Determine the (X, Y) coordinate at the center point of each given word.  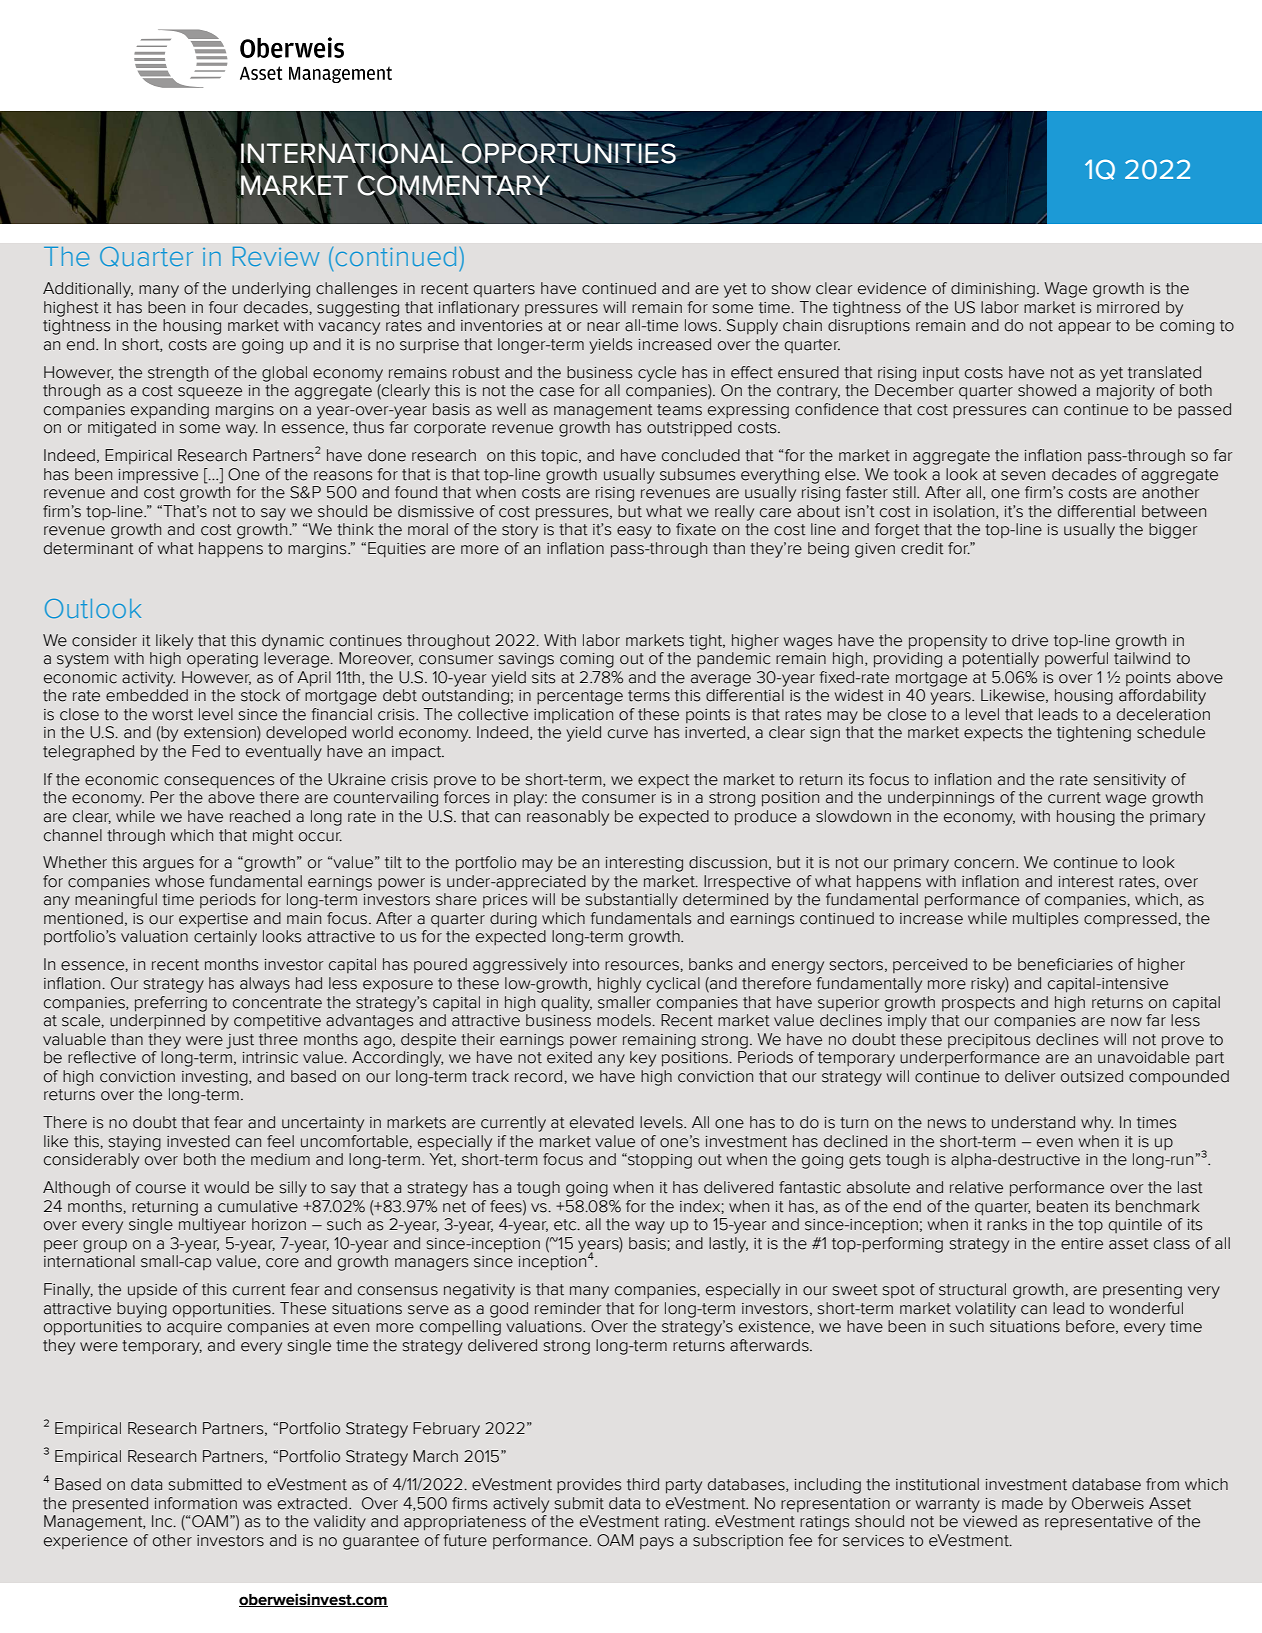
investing (216, 1078)
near (603, 327)
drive (1030, 640)
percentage (580, 697)
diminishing (993, 290)
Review (276, 256)
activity (148, 679)
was (257, 1505)
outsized (1092, 1076)
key (643, 1059)
